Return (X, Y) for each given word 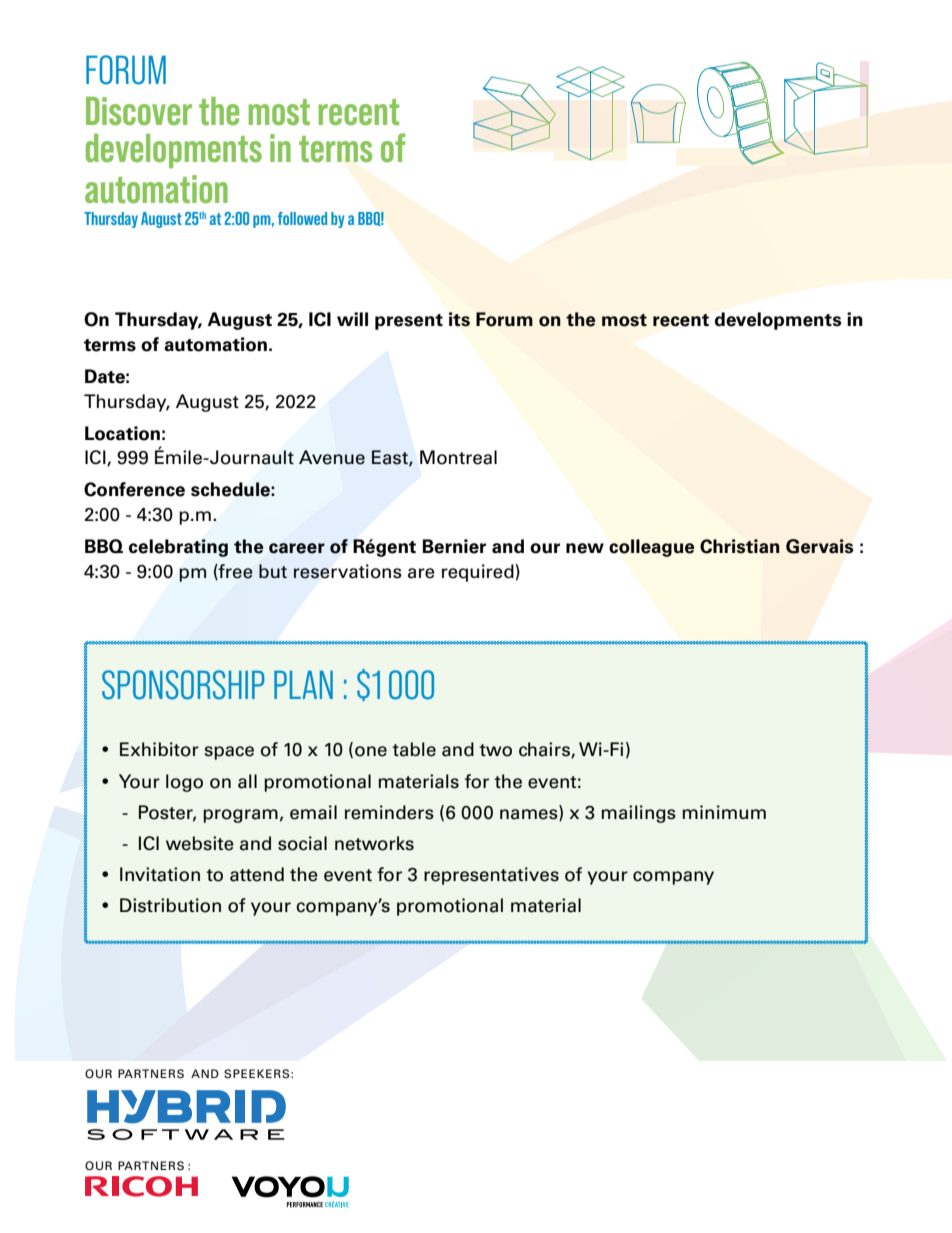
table (414, 749)
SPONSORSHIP (183, 685)
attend (257, 874)
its (459, 319)
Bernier (454, 546)
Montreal (458, 457)
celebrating (178, 548)
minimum (724, 812)
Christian (740, 546)
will (352, 319)
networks (374, 843)
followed (302, 218)
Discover (139, 111)
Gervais (819, 546)
